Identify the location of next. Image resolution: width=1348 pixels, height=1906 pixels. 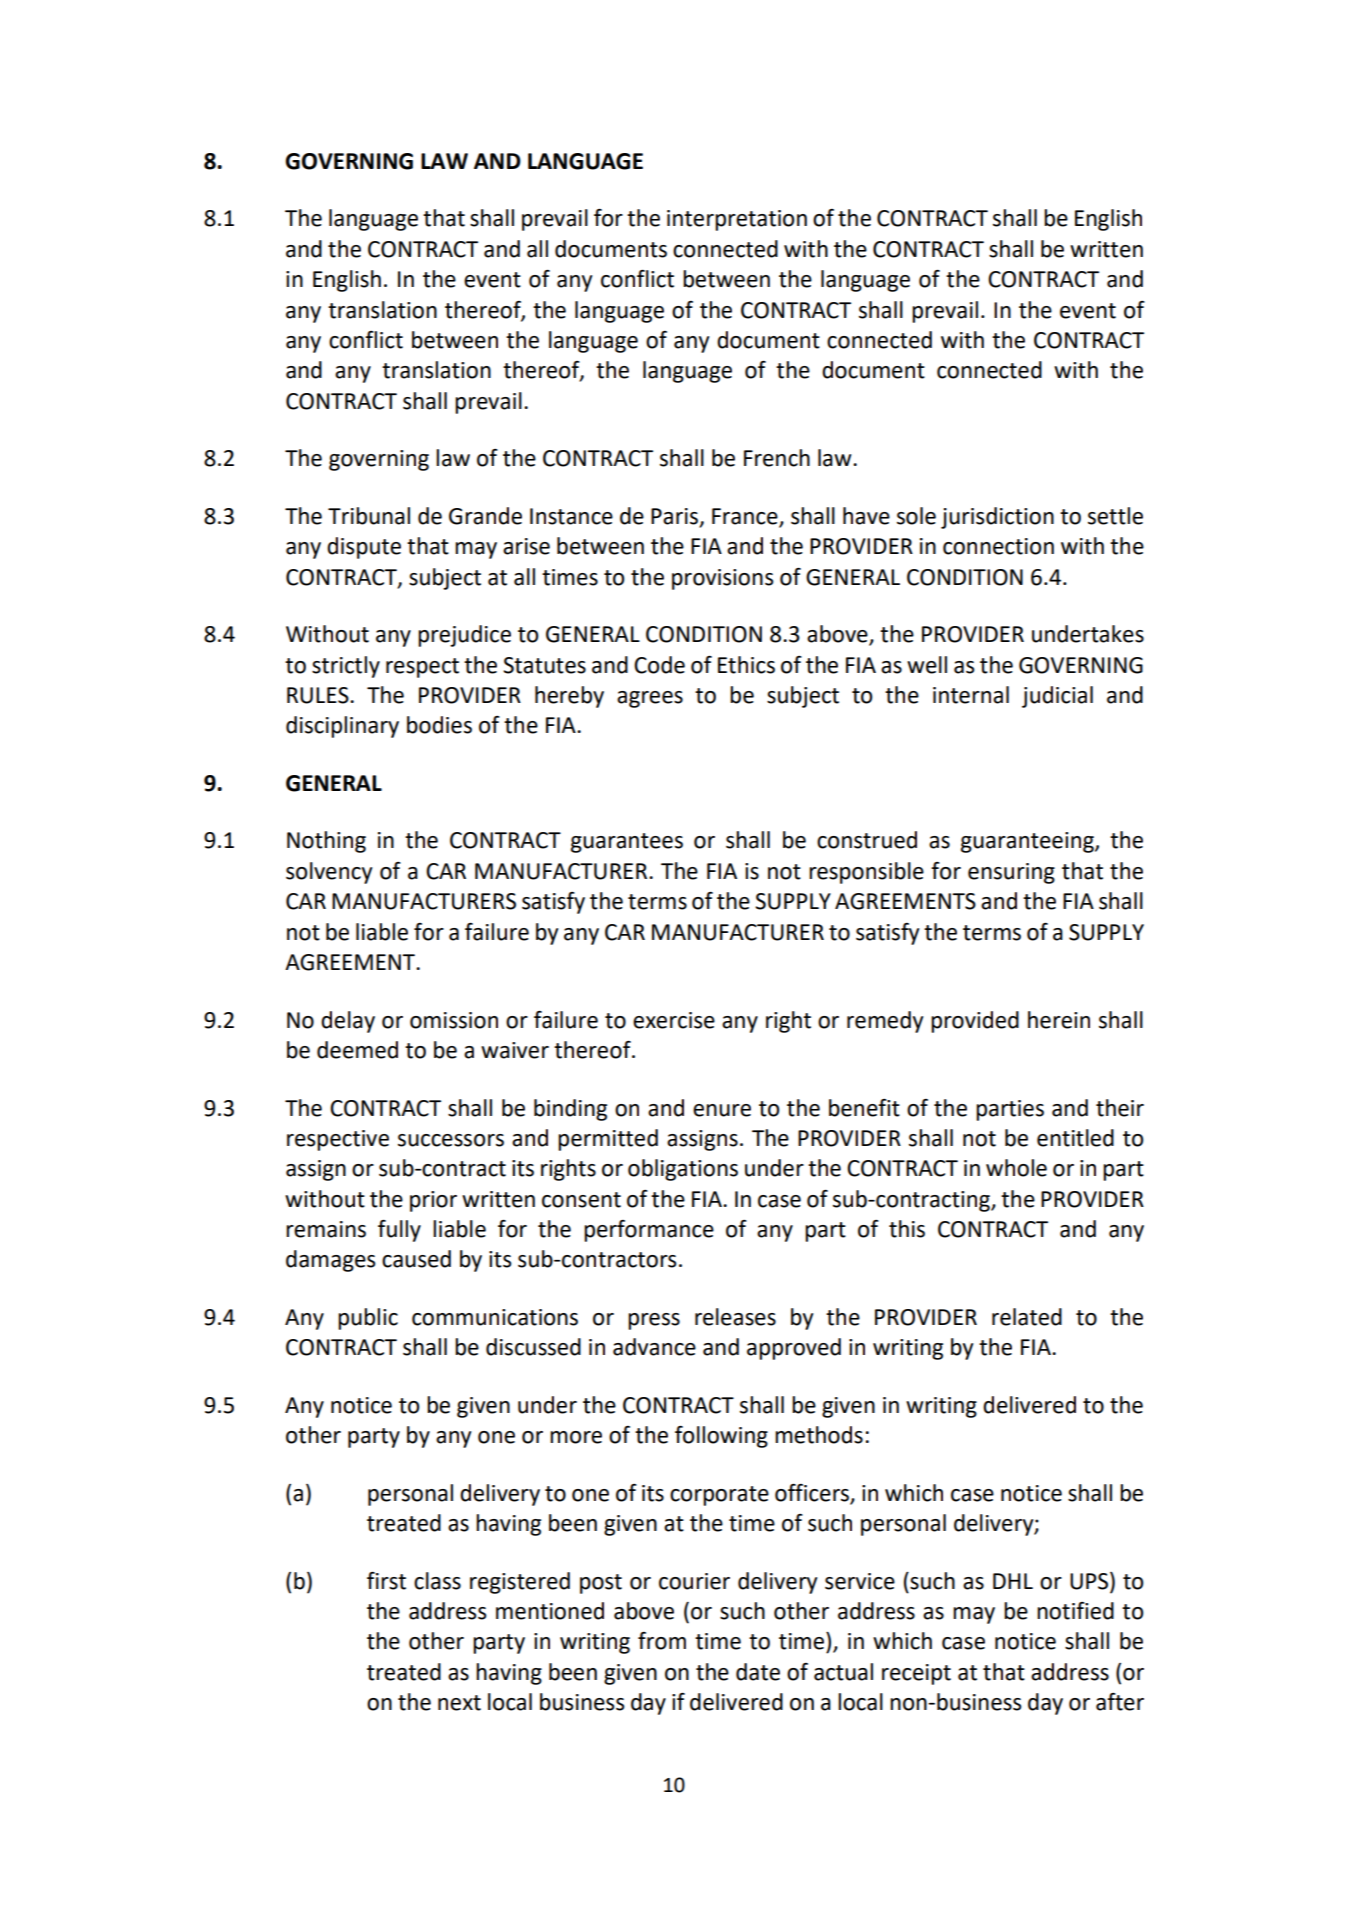
(459, 1703).
